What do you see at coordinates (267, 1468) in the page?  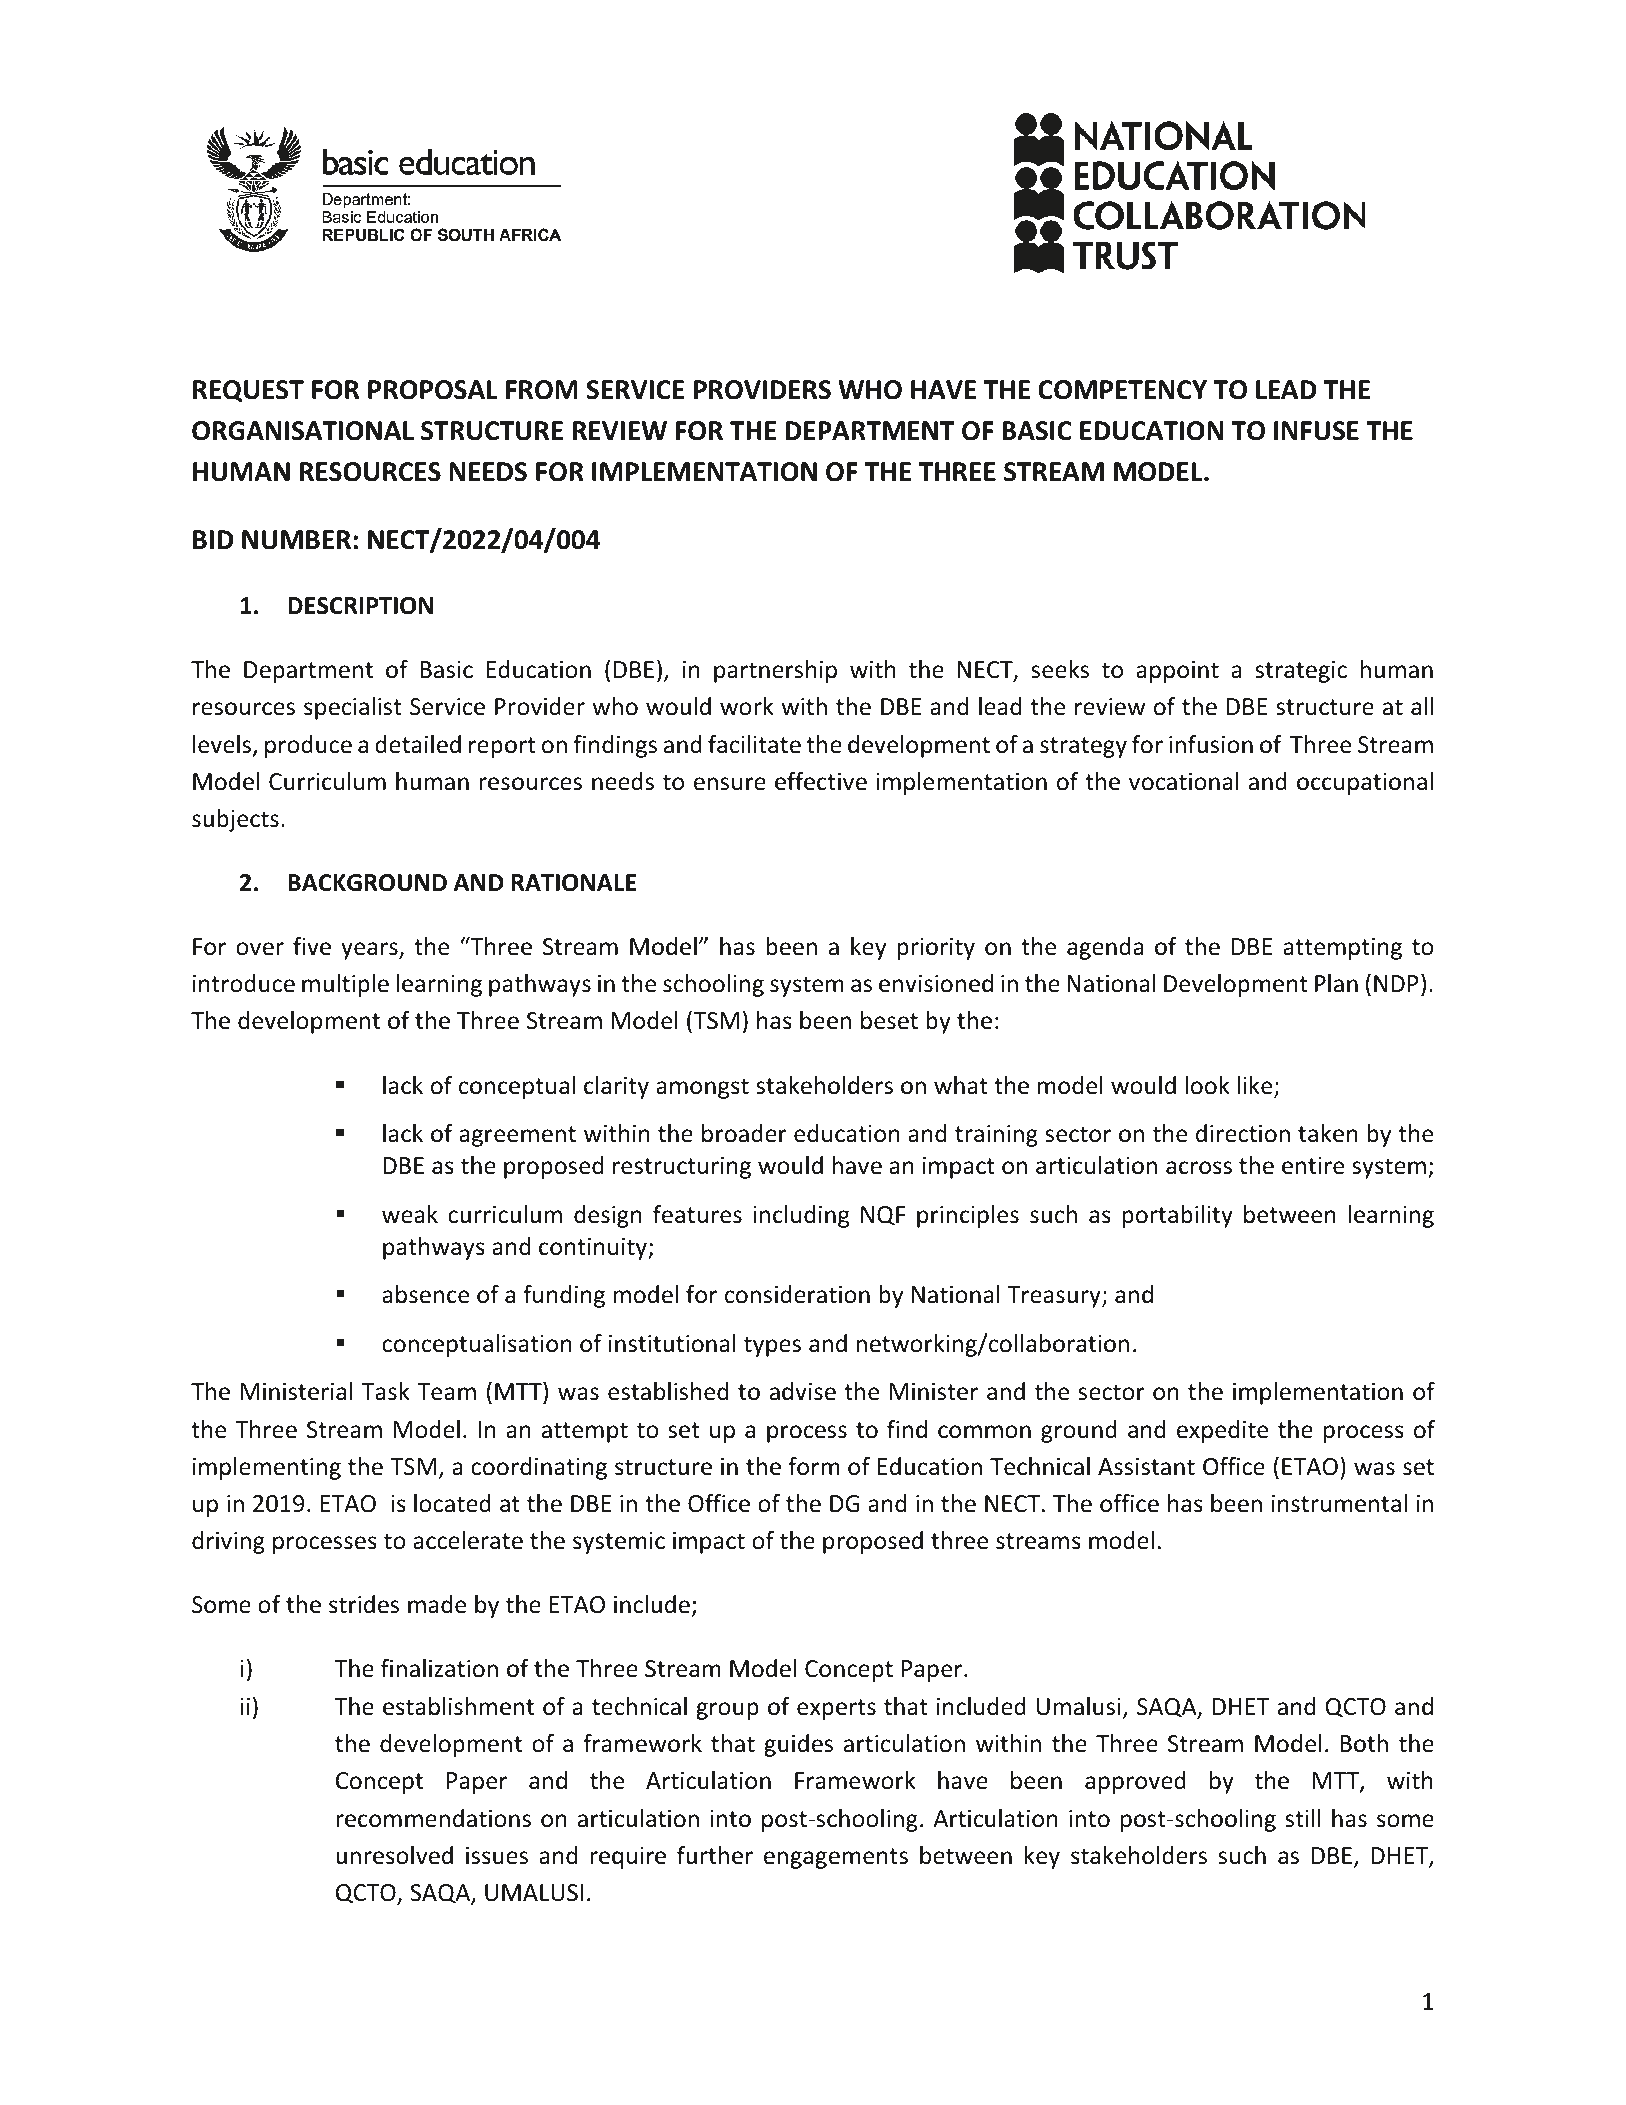 I see `implementing` at bounding box center [267, 1468].
